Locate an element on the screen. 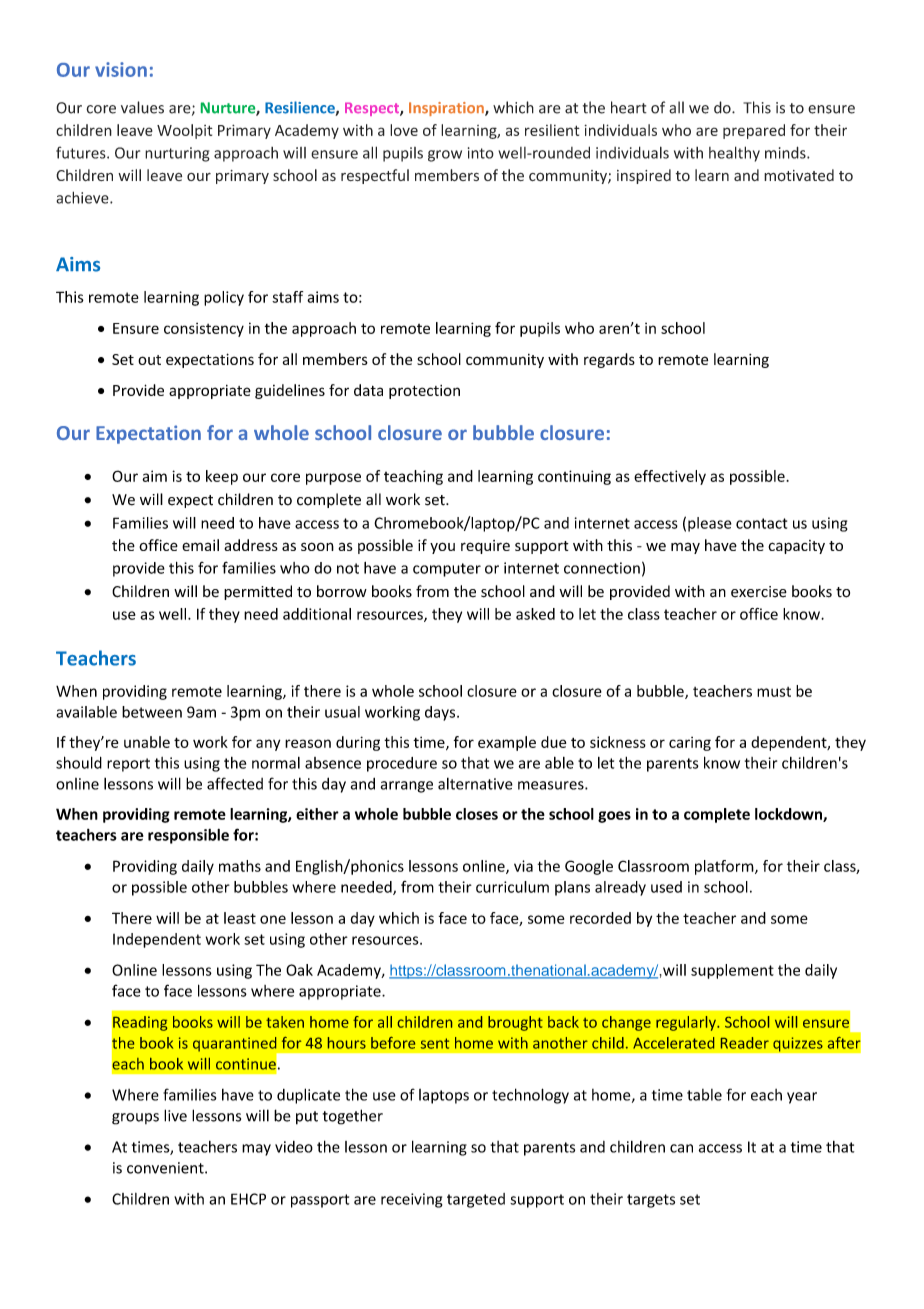  receiving is located at coordinates (411, 1200).
